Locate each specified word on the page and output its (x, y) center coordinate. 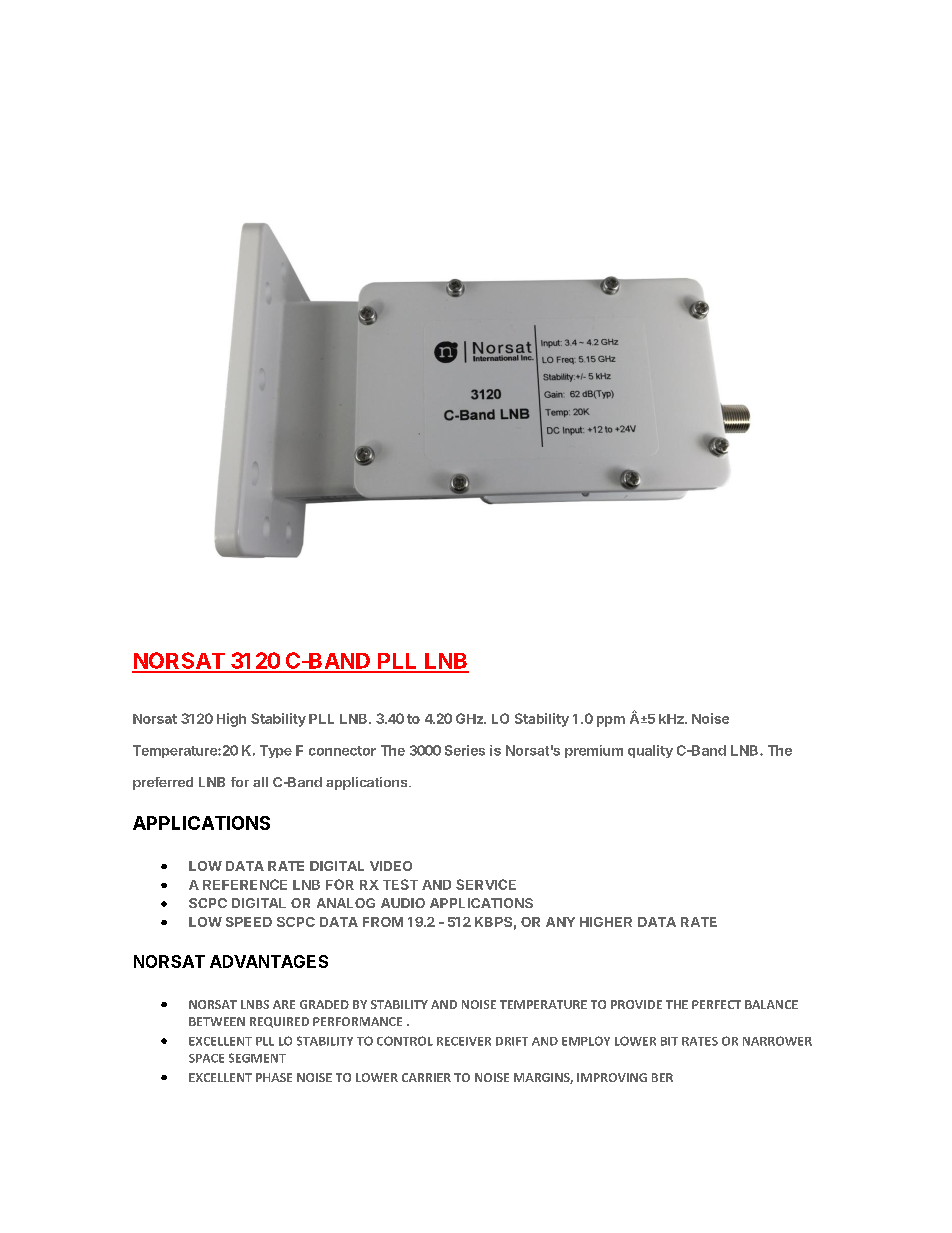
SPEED (249, 922)
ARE (284, 1004)
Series (465, 750)
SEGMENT (257, 1058)
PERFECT (716, 1004)
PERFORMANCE (357, 1021)
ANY (560, 922)
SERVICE (486, 884)
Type (276, 751)
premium (594, 751)
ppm (611, 721)
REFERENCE (245, 884)
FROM (383, 922)
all (260, 782)
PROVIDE (636, 1004)
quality (650, 751)
